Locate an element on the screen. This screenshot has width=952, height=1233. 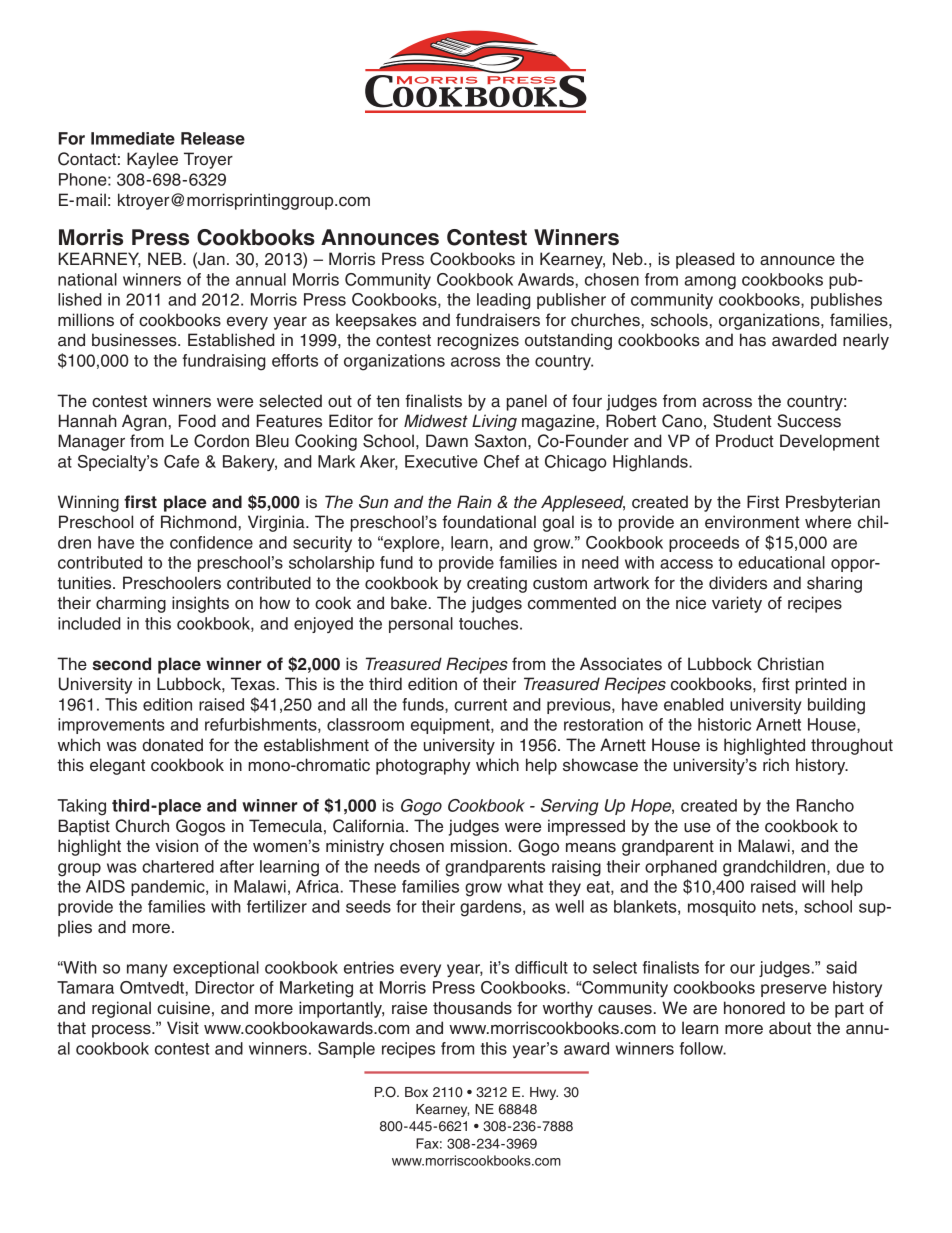
Product is located at coordinates (745, 441).
